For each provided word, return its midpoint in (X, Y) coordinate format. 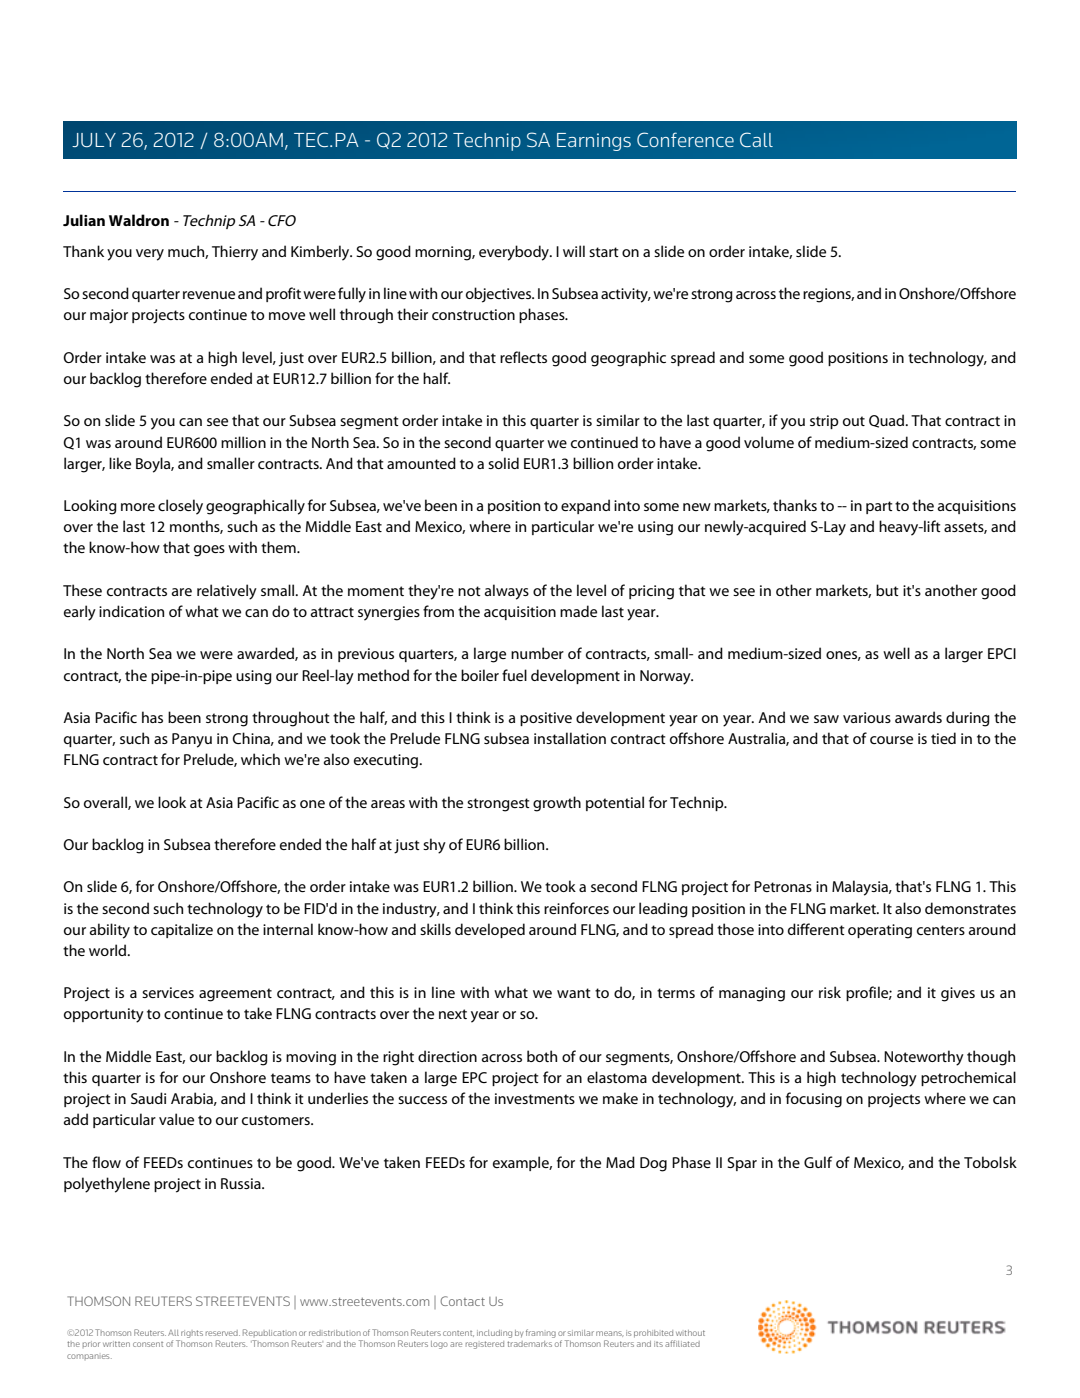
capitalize (182, 930)
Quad (887, 421)
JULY (94, 140)
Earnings (594, 142)
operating (880, 931)
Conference (685, 139)
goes (209, 551)
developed (490, 930)
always (507, 592)
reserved (223, 1333)
